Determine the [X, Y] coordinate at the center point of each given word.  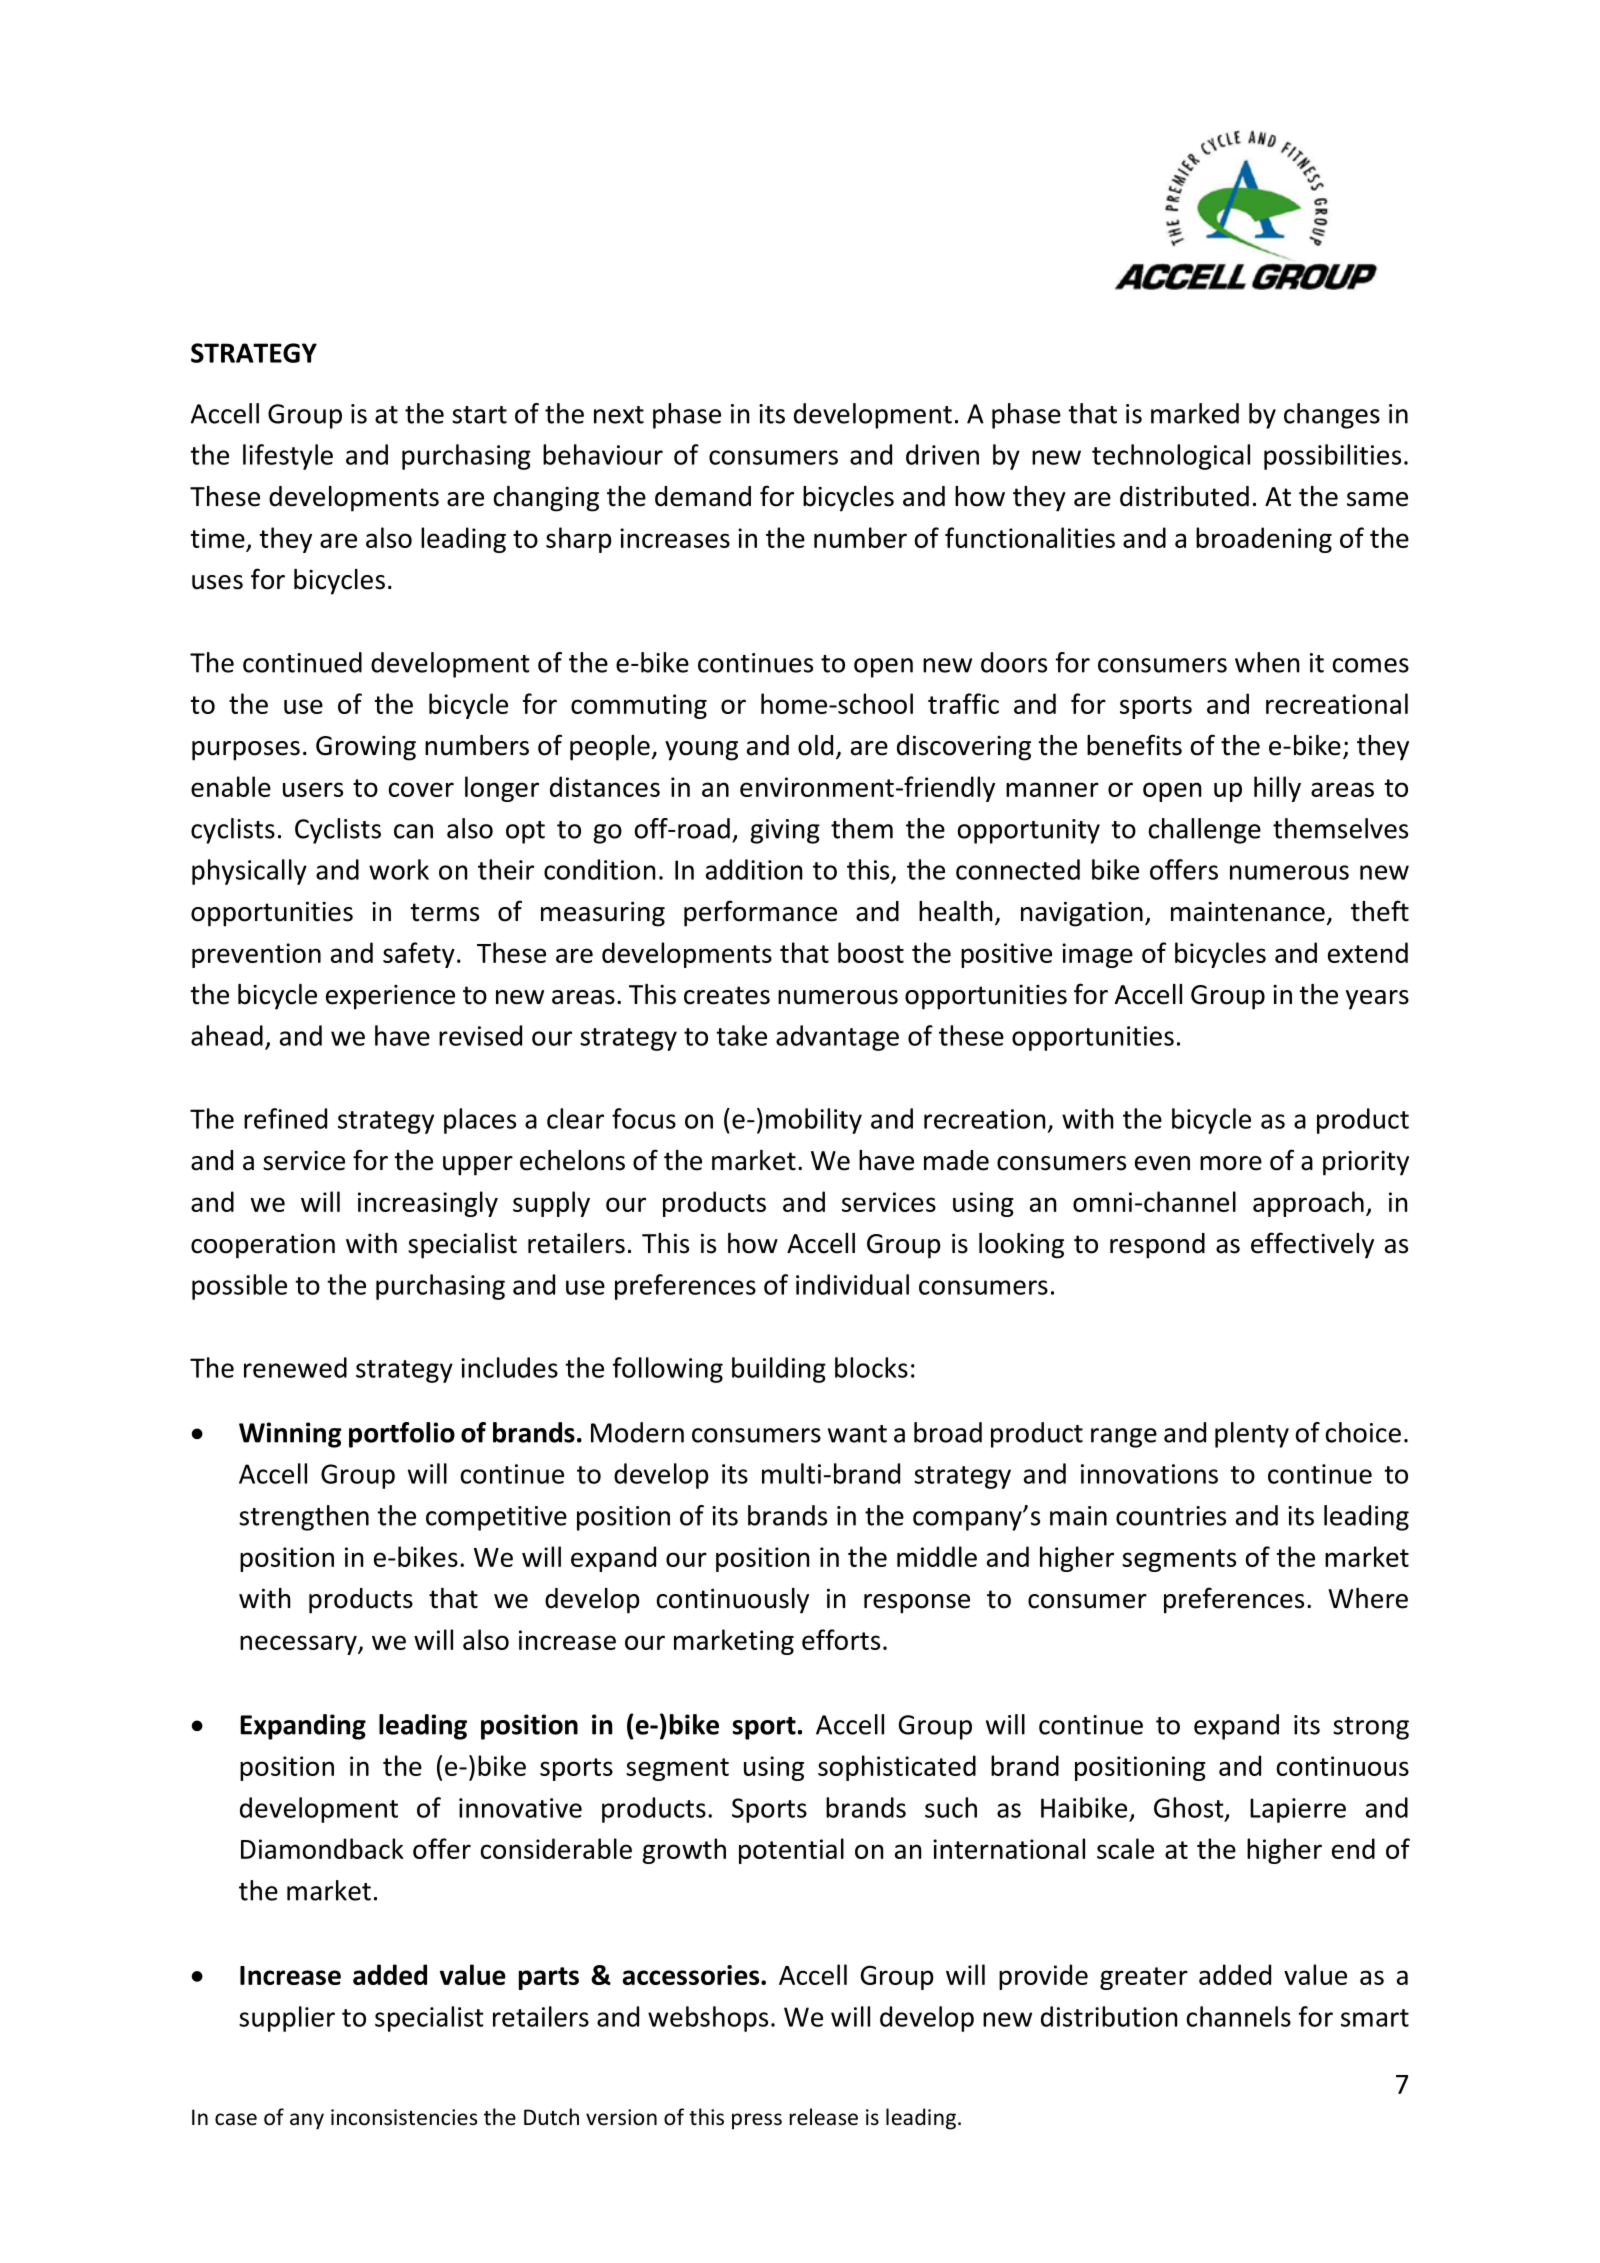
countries [1171, 1516]
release [824, 2117]
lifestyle [288, 457]
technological [1171, 457]
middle [937, 1556]
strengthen [304, 1518]
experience [390, 997]
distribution [1109, 2016]
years [1377, 1000]
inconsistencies [404, 2117]
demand [703, 496]
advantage [837, 1038]
